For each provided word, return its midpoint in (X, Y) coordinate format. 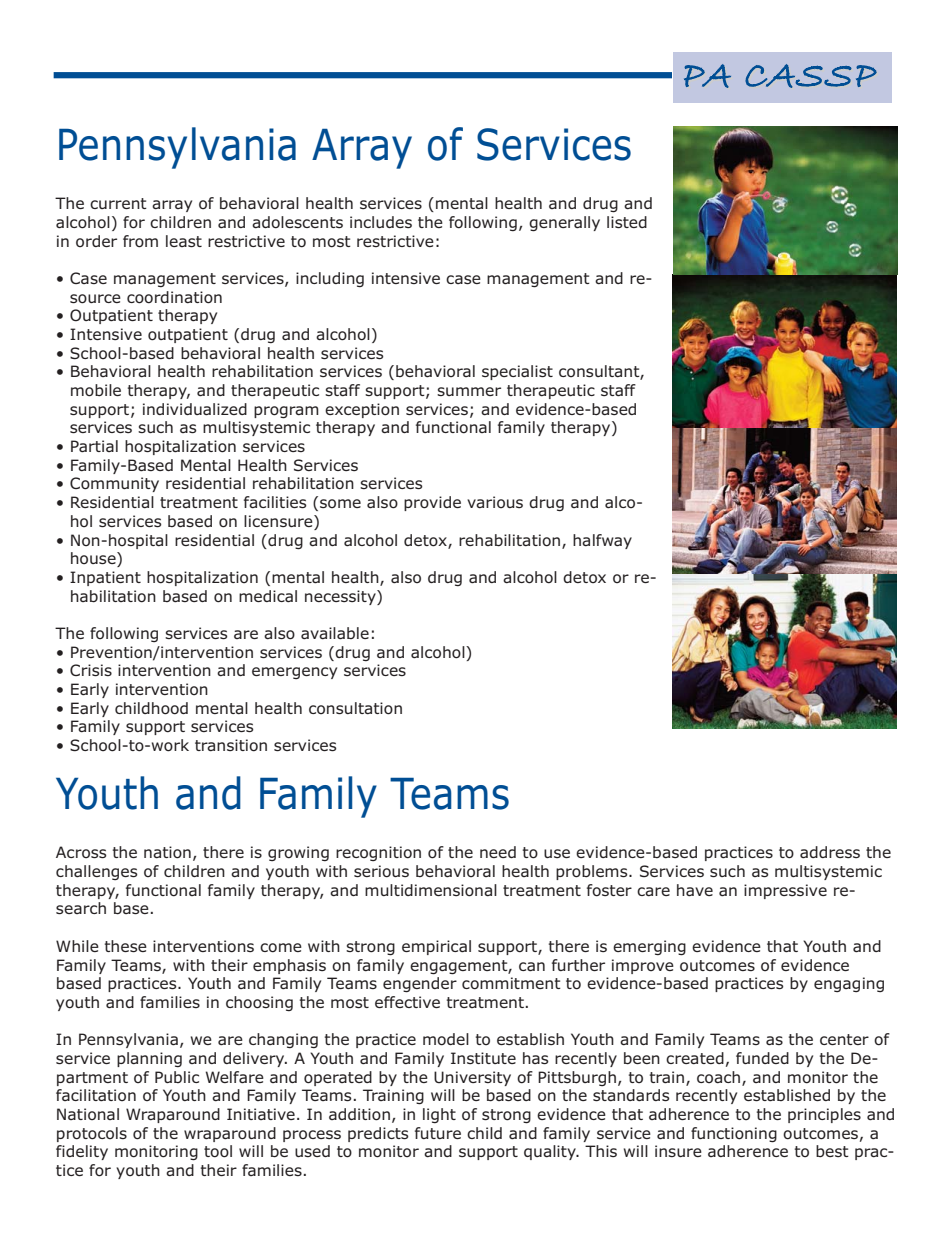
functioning (734, 1135)
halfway (602, 541)
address (830, 852)
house (94, 559)
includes (381, 222)
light (439, 1115)
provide (432, 503)
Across (81, 852)
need (498, 852)
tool (218, 1151)
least (184, 241)
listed (627, 222)
